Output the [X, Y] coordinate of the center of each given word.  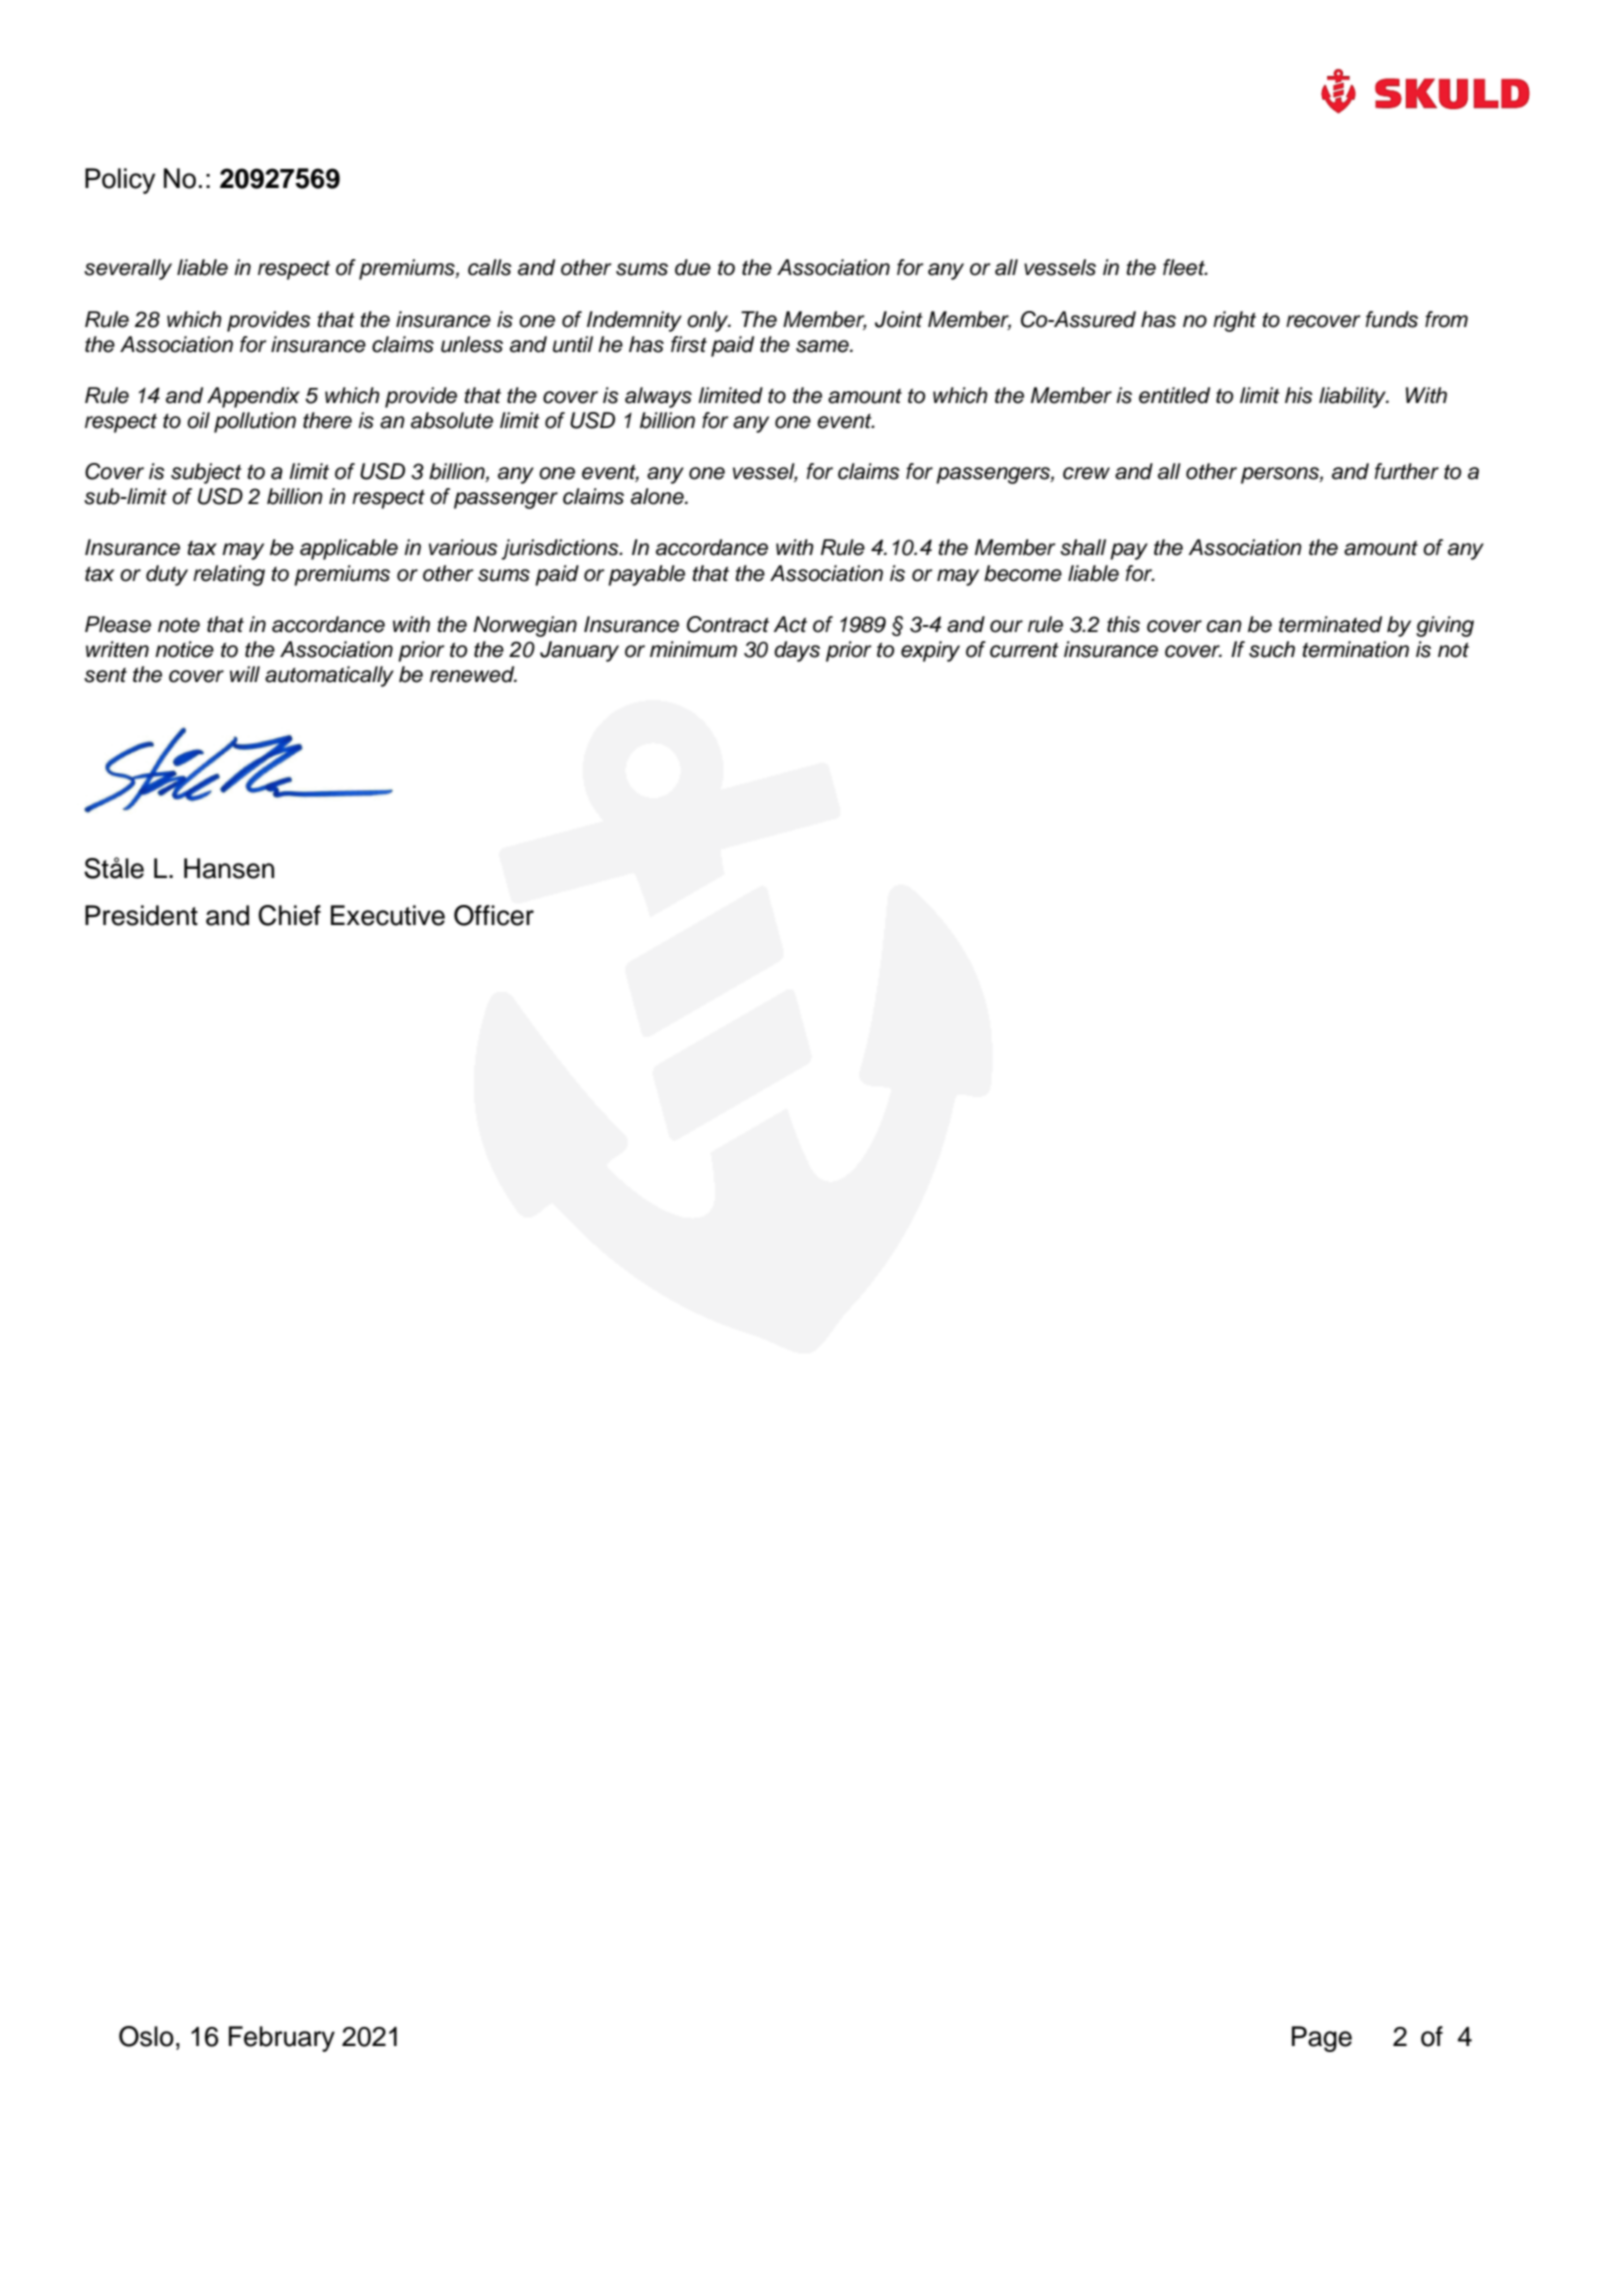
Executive [388, 915]
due [693, 267]
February [282, 2039]
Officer [494, 915]
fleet [1185, 267]
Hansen [229, 868]
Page [1322, 2039]
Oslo [146, 2036]
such [1272, 649]
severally [128, 269]
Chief [289, 915]
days [797, 651]
